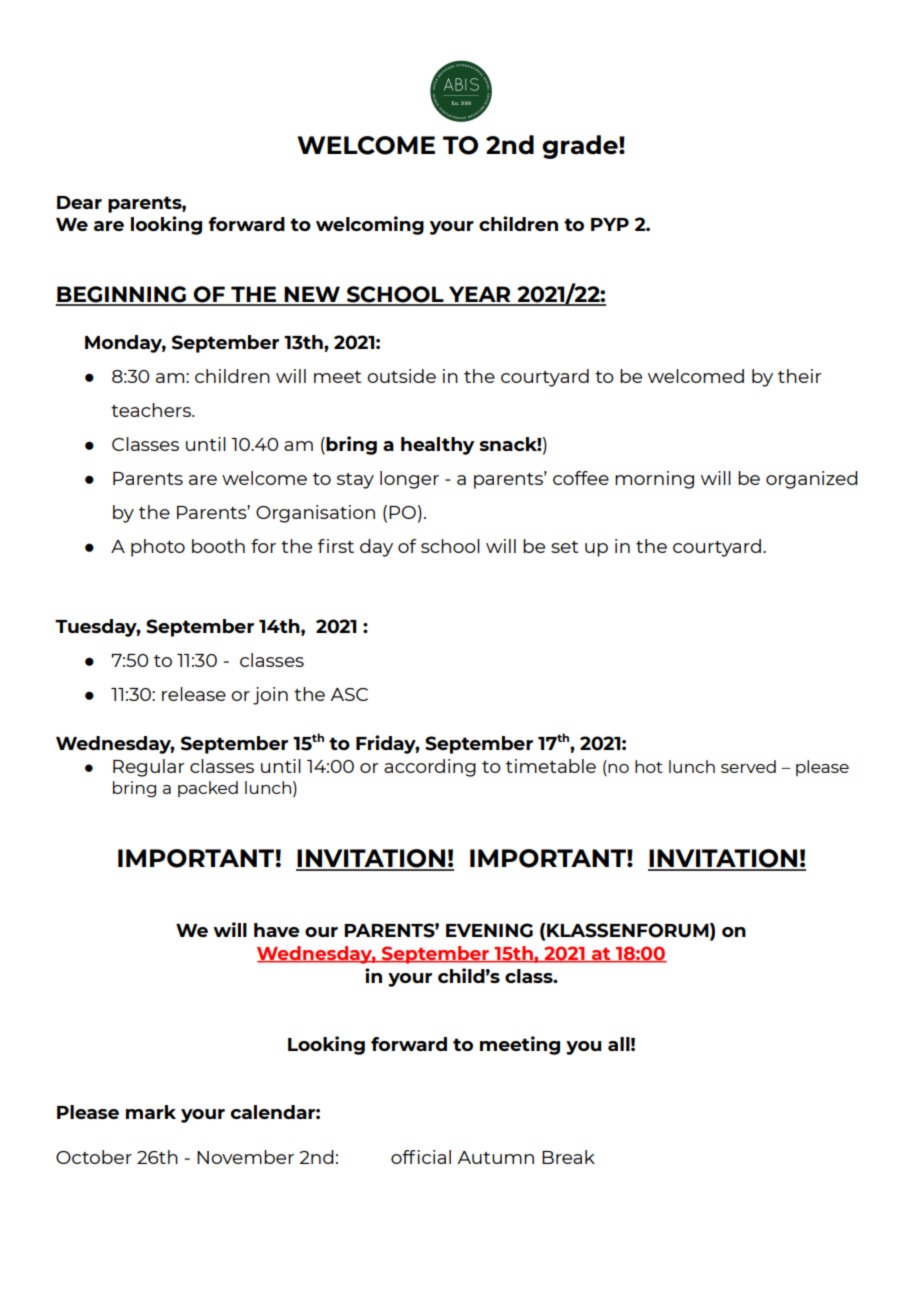 This document has height=1307, width=924. I want to click on release, so click(194, 694).
